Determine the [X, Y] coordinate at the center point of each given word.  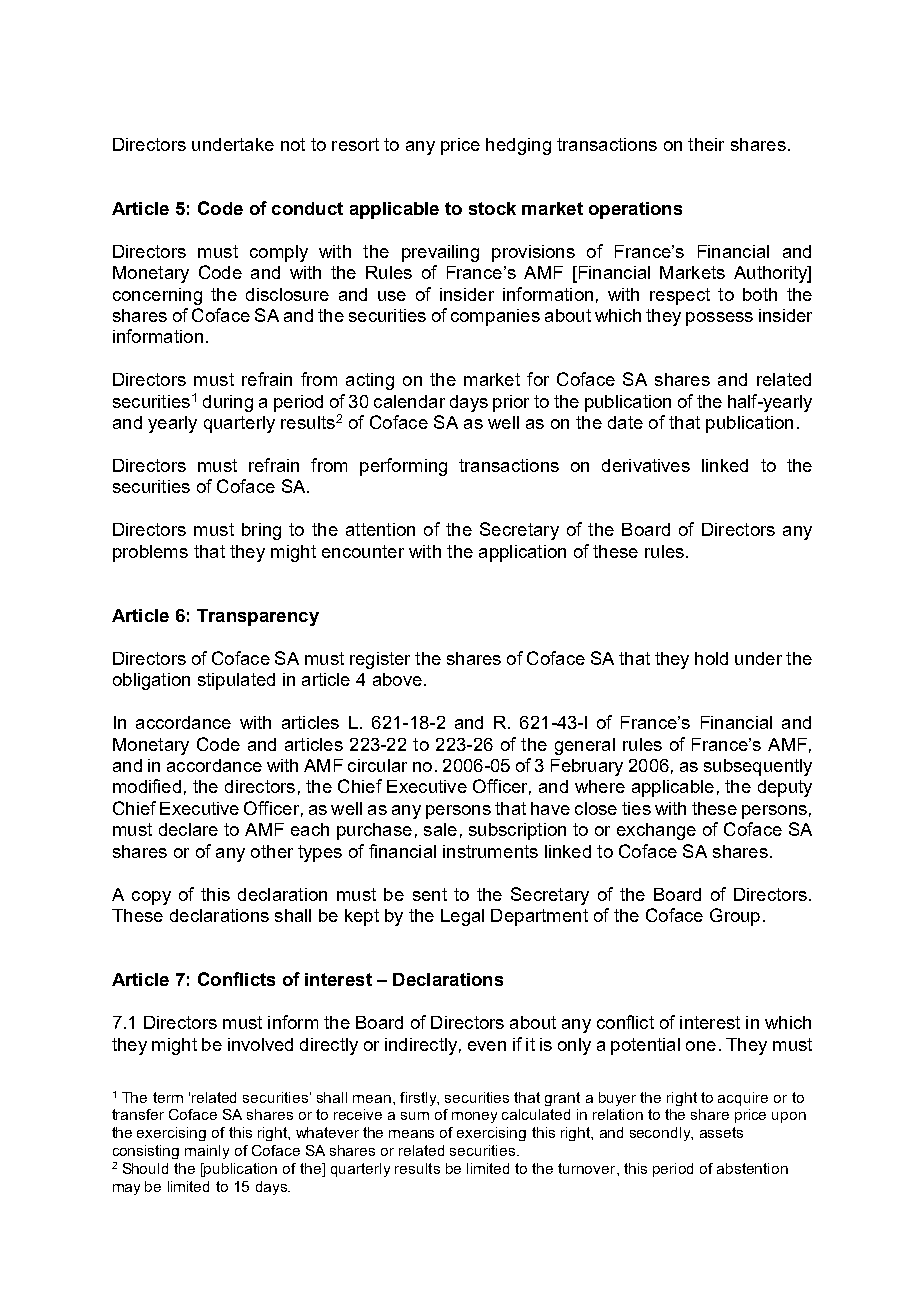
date [625, 422]
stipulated [236, 681]
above [397, 679]
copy [151, 898]
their [706, 144]
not [293, 144]
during [228, 403]
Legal [462, 917]
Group [735, 917]
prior [511, 403]
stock [492, 208]
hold [711, 658]
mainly [207, 1152]
